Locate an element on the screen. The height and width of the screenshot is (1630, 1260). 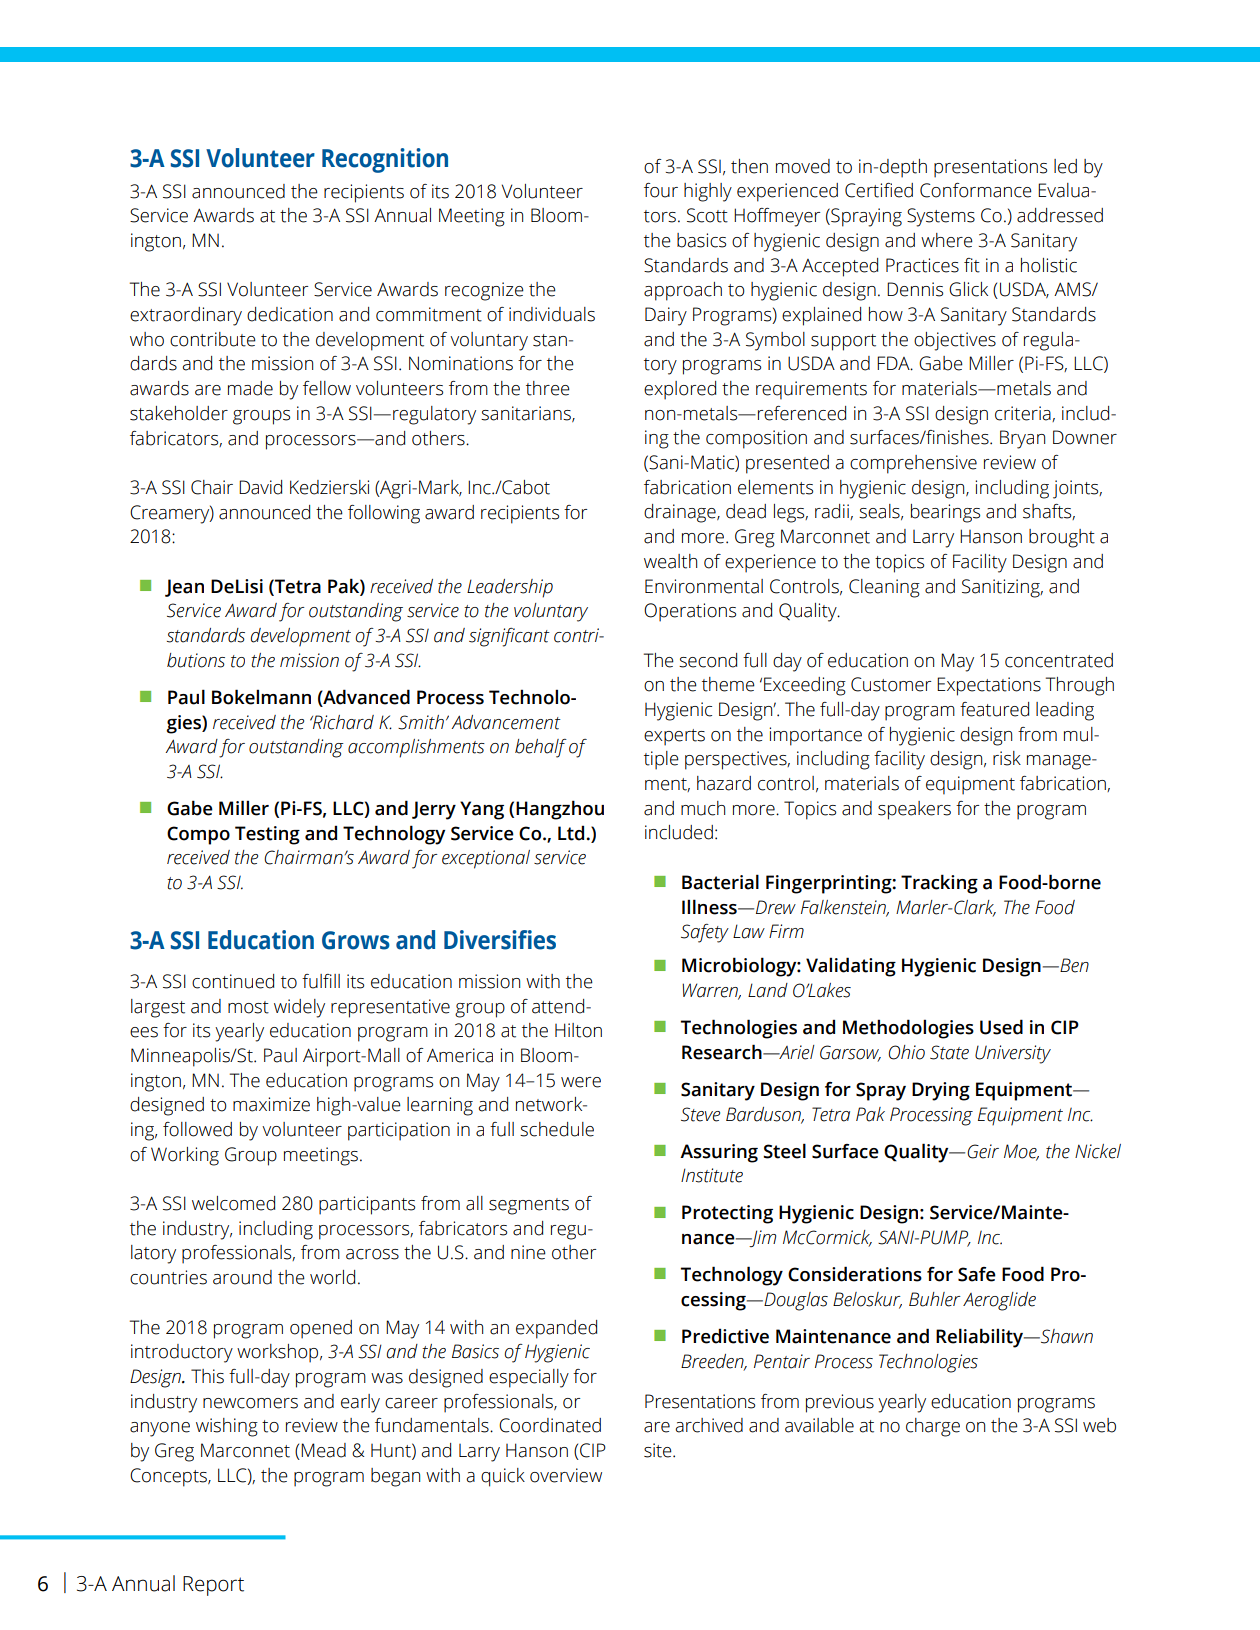
four is located at coordinates (661, 190).
